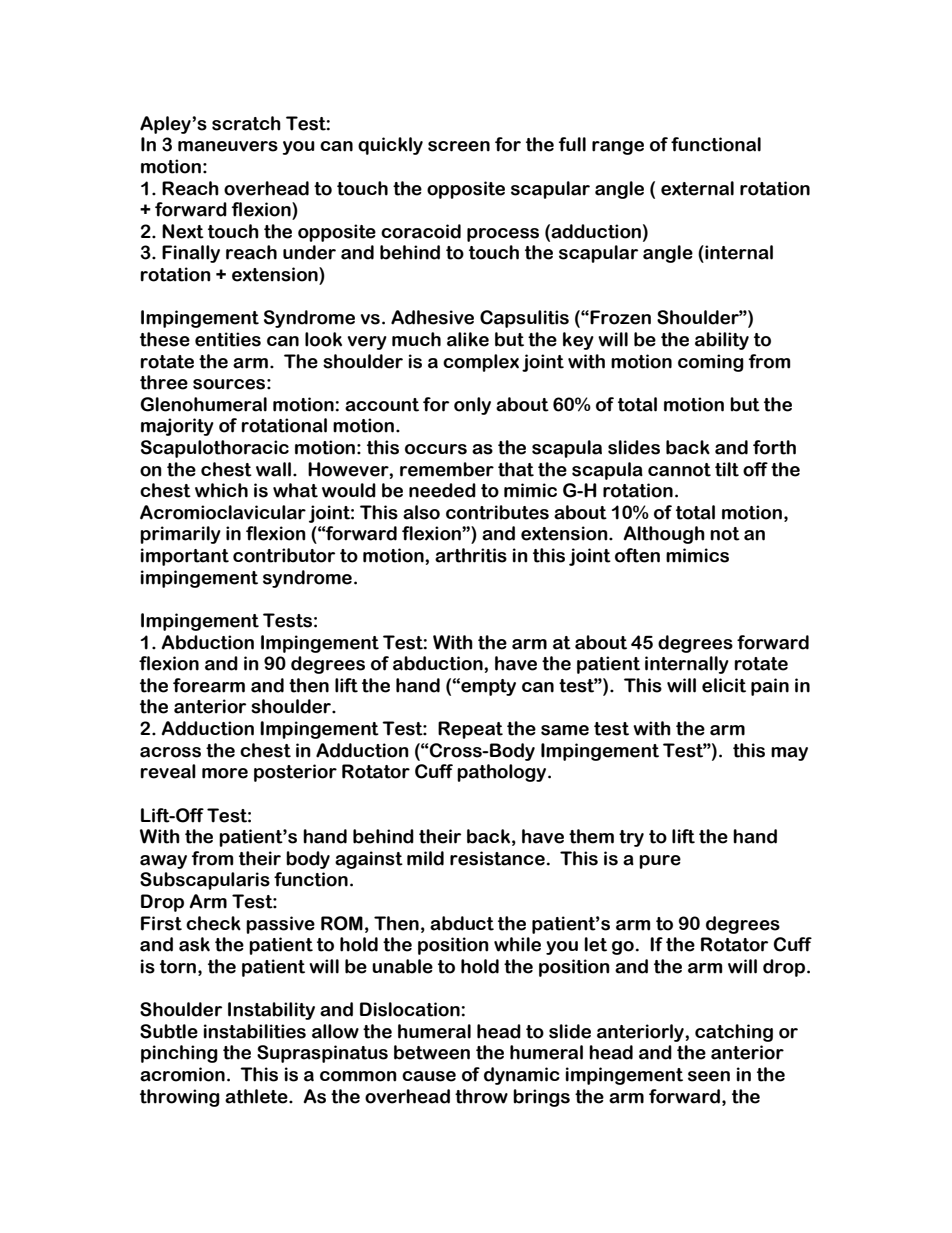  Describe the element at coordinates (724, 685) in the screenshot. I see `elicit` at that location.
